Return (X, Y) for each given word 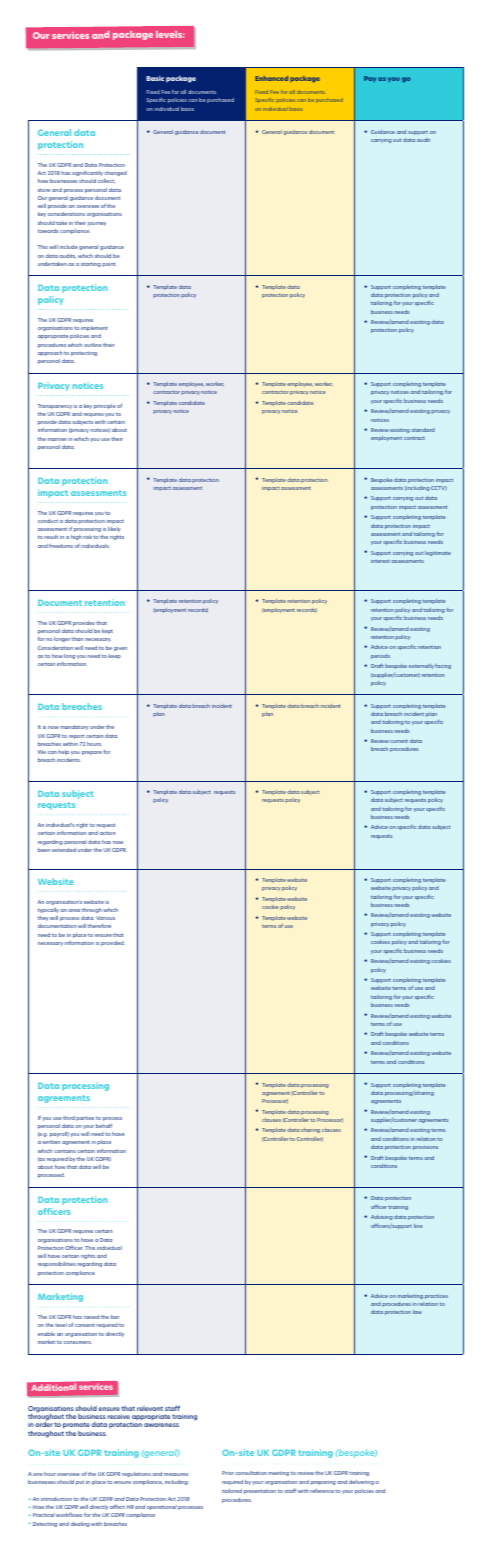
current (399, 741)
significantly (87, 173)
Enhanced (271, 78)
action (108, 833)
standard (423, 430)
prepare (92, 753)
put (80, 1483)
